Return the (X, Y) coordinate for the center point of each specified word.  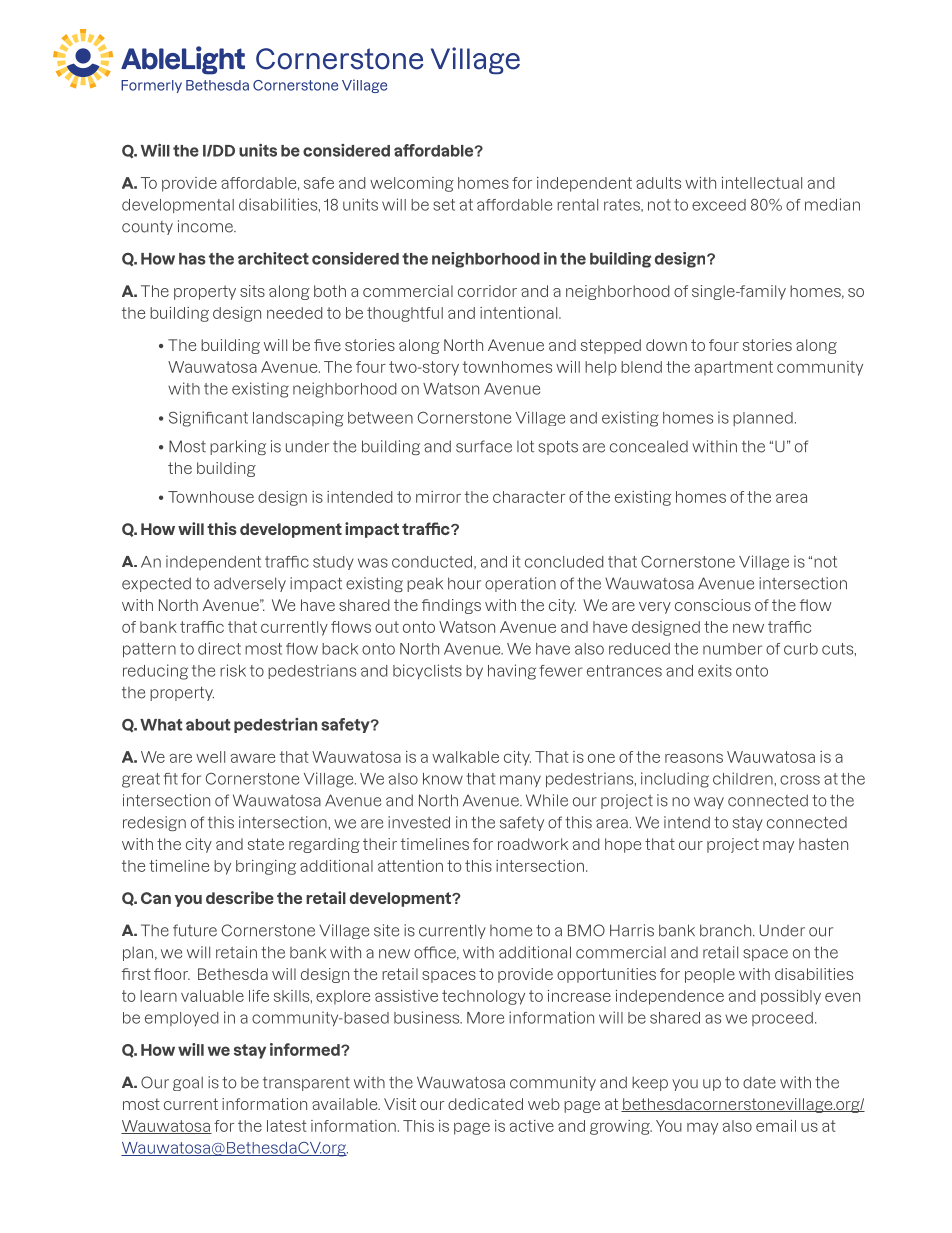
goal (188, 1083)
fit (170, 779)
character (529, 497)
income (207, 226)
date (759, 1082)
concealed (649, 446)
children (743, 778)
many (520, 781)
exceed (719, 205)
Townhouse (211, 497)
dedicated (485, 1104)
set (444, 205)
